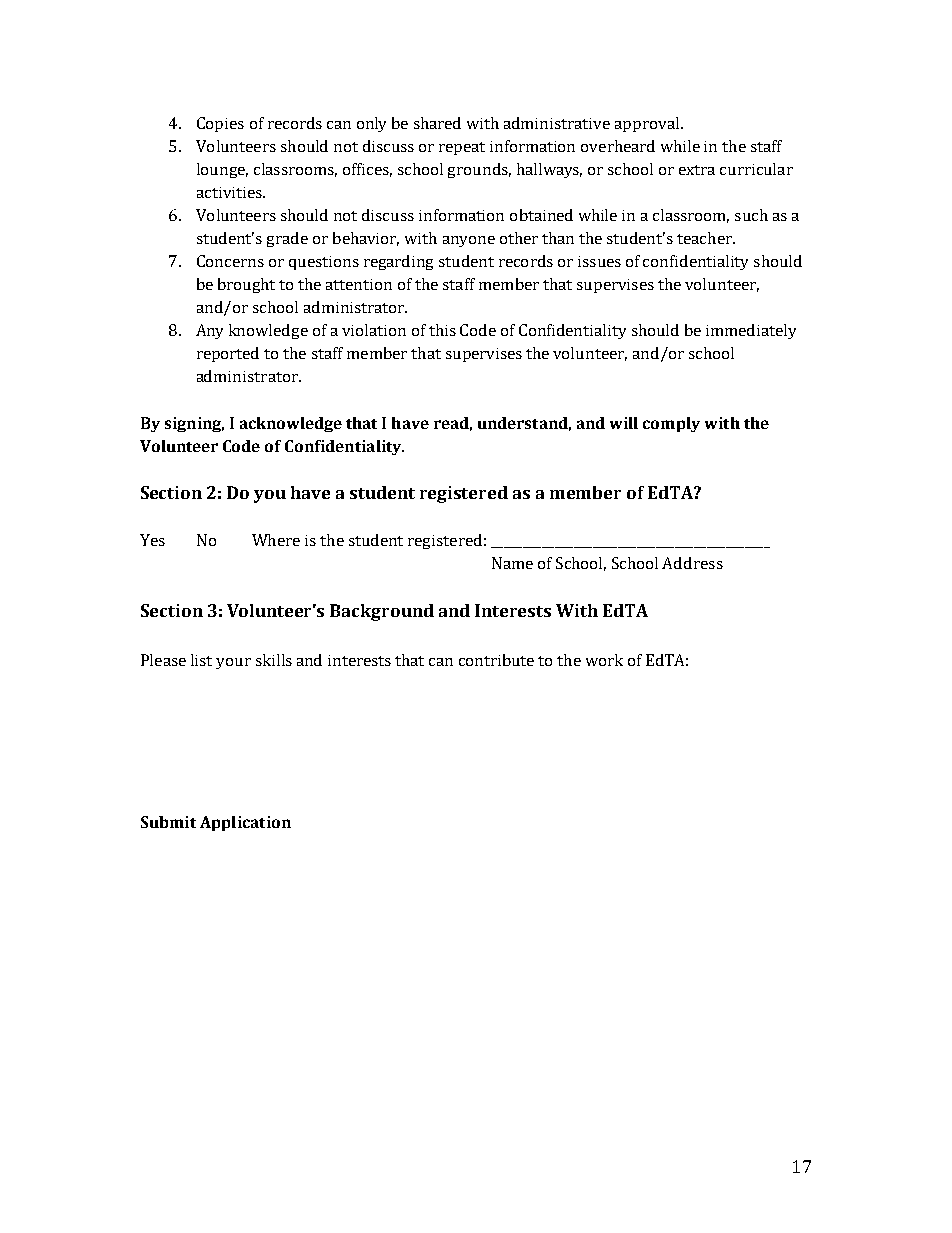 This page has height=1233, width=952. Describe the element at coordinates (604, 660) in the page. I see `work` at that location.
